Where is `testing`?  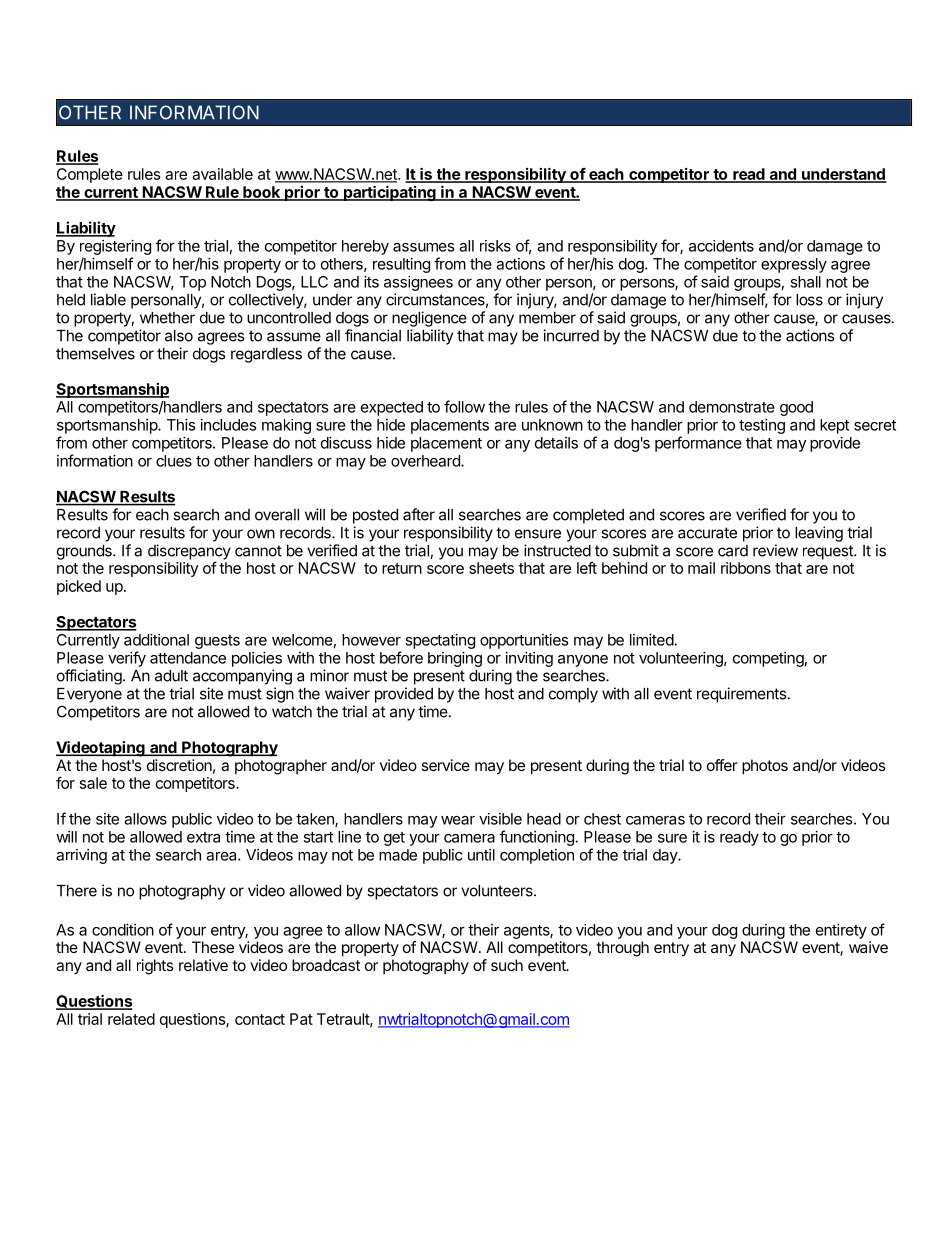
testing is located at coordinates (762, 426).
